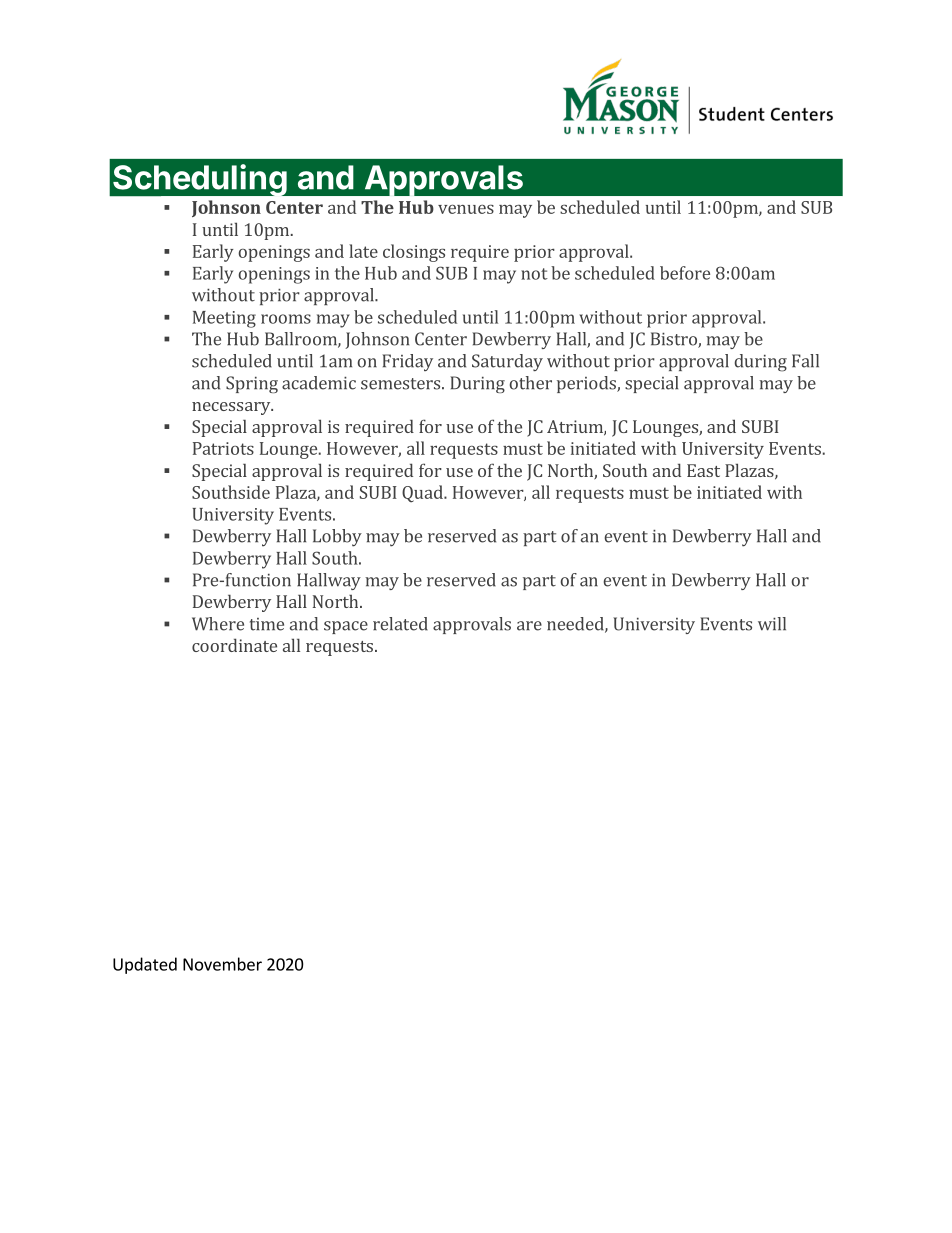 This screenshot has width=952, height=1233. Describe the element at coordinates (685, 273) in the screenshot. I see `before` at that location.
